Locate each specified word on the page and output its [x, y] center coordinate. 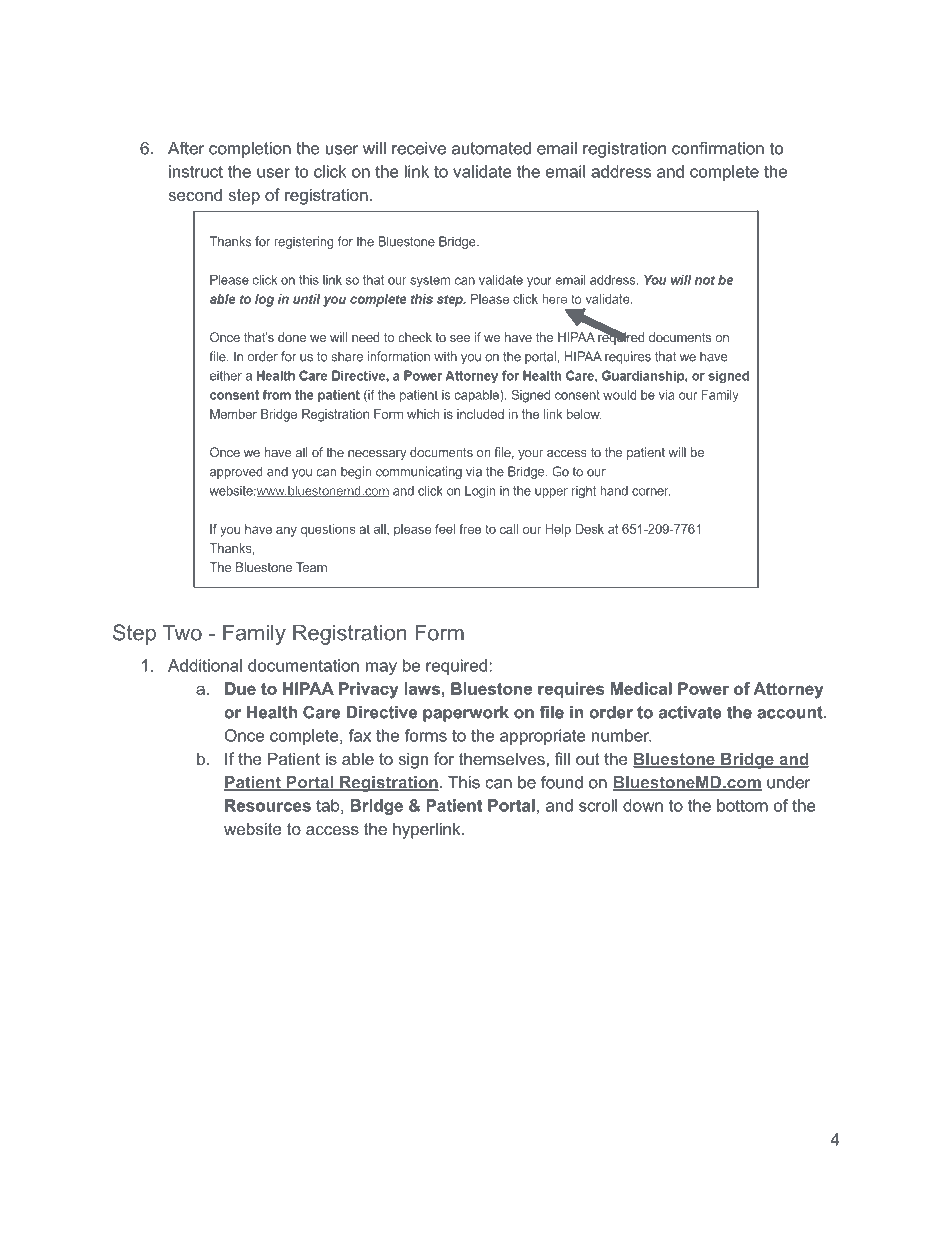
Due [240, 688]
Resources [268, 805]
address [621, 171]
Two [182, 632]
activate [690, 712]
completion [250, 150]
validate [482, 171]
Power [703, 688]
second [195, 194]
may [381, 668]
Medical [641, 688]
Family [254, 634]
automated [491, 148]
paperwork [466, 714]
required [458, 667]
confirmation [718, 148]
